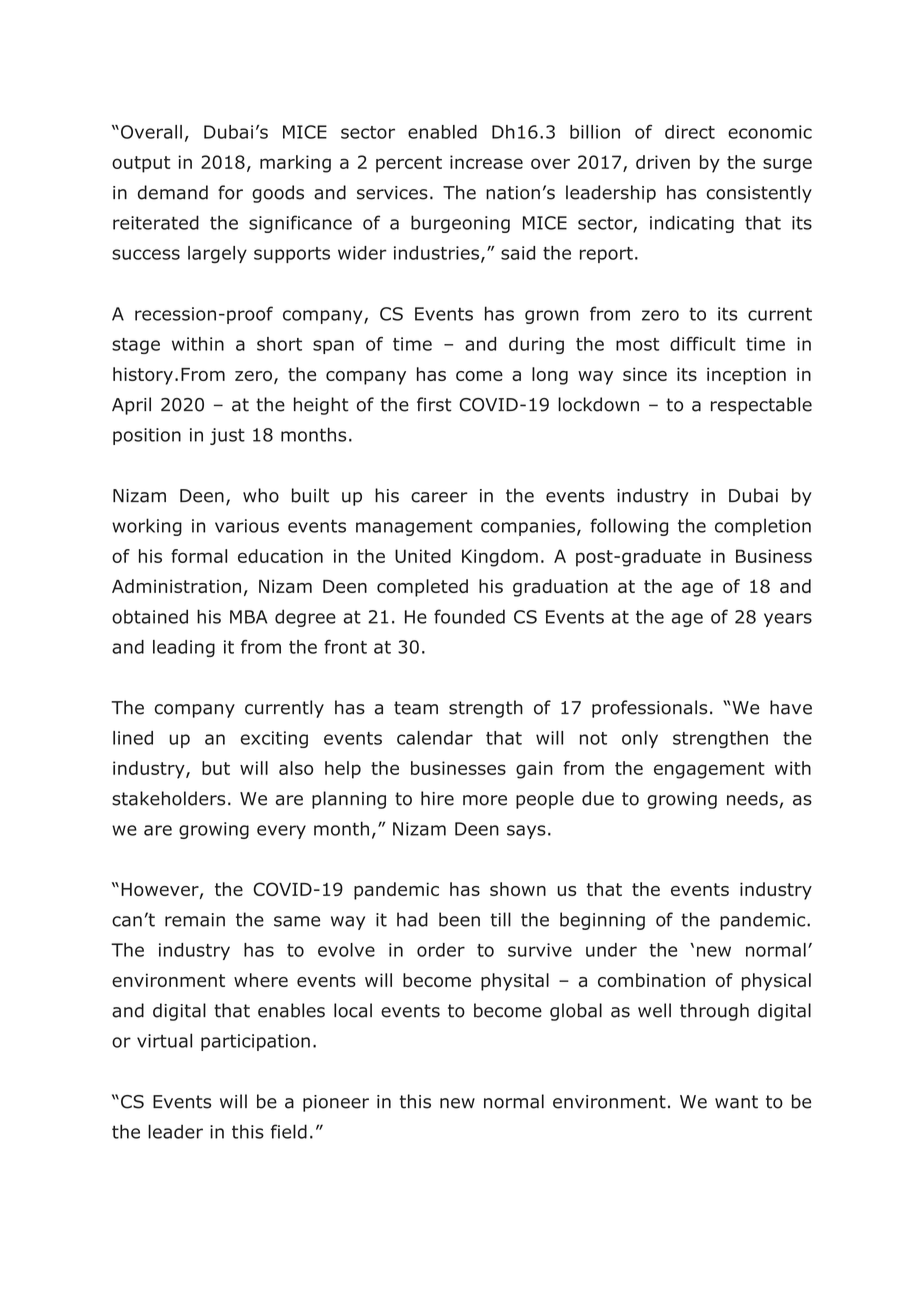 The image size is (924, 1308). I want to click on direct, so click(690, 132).
